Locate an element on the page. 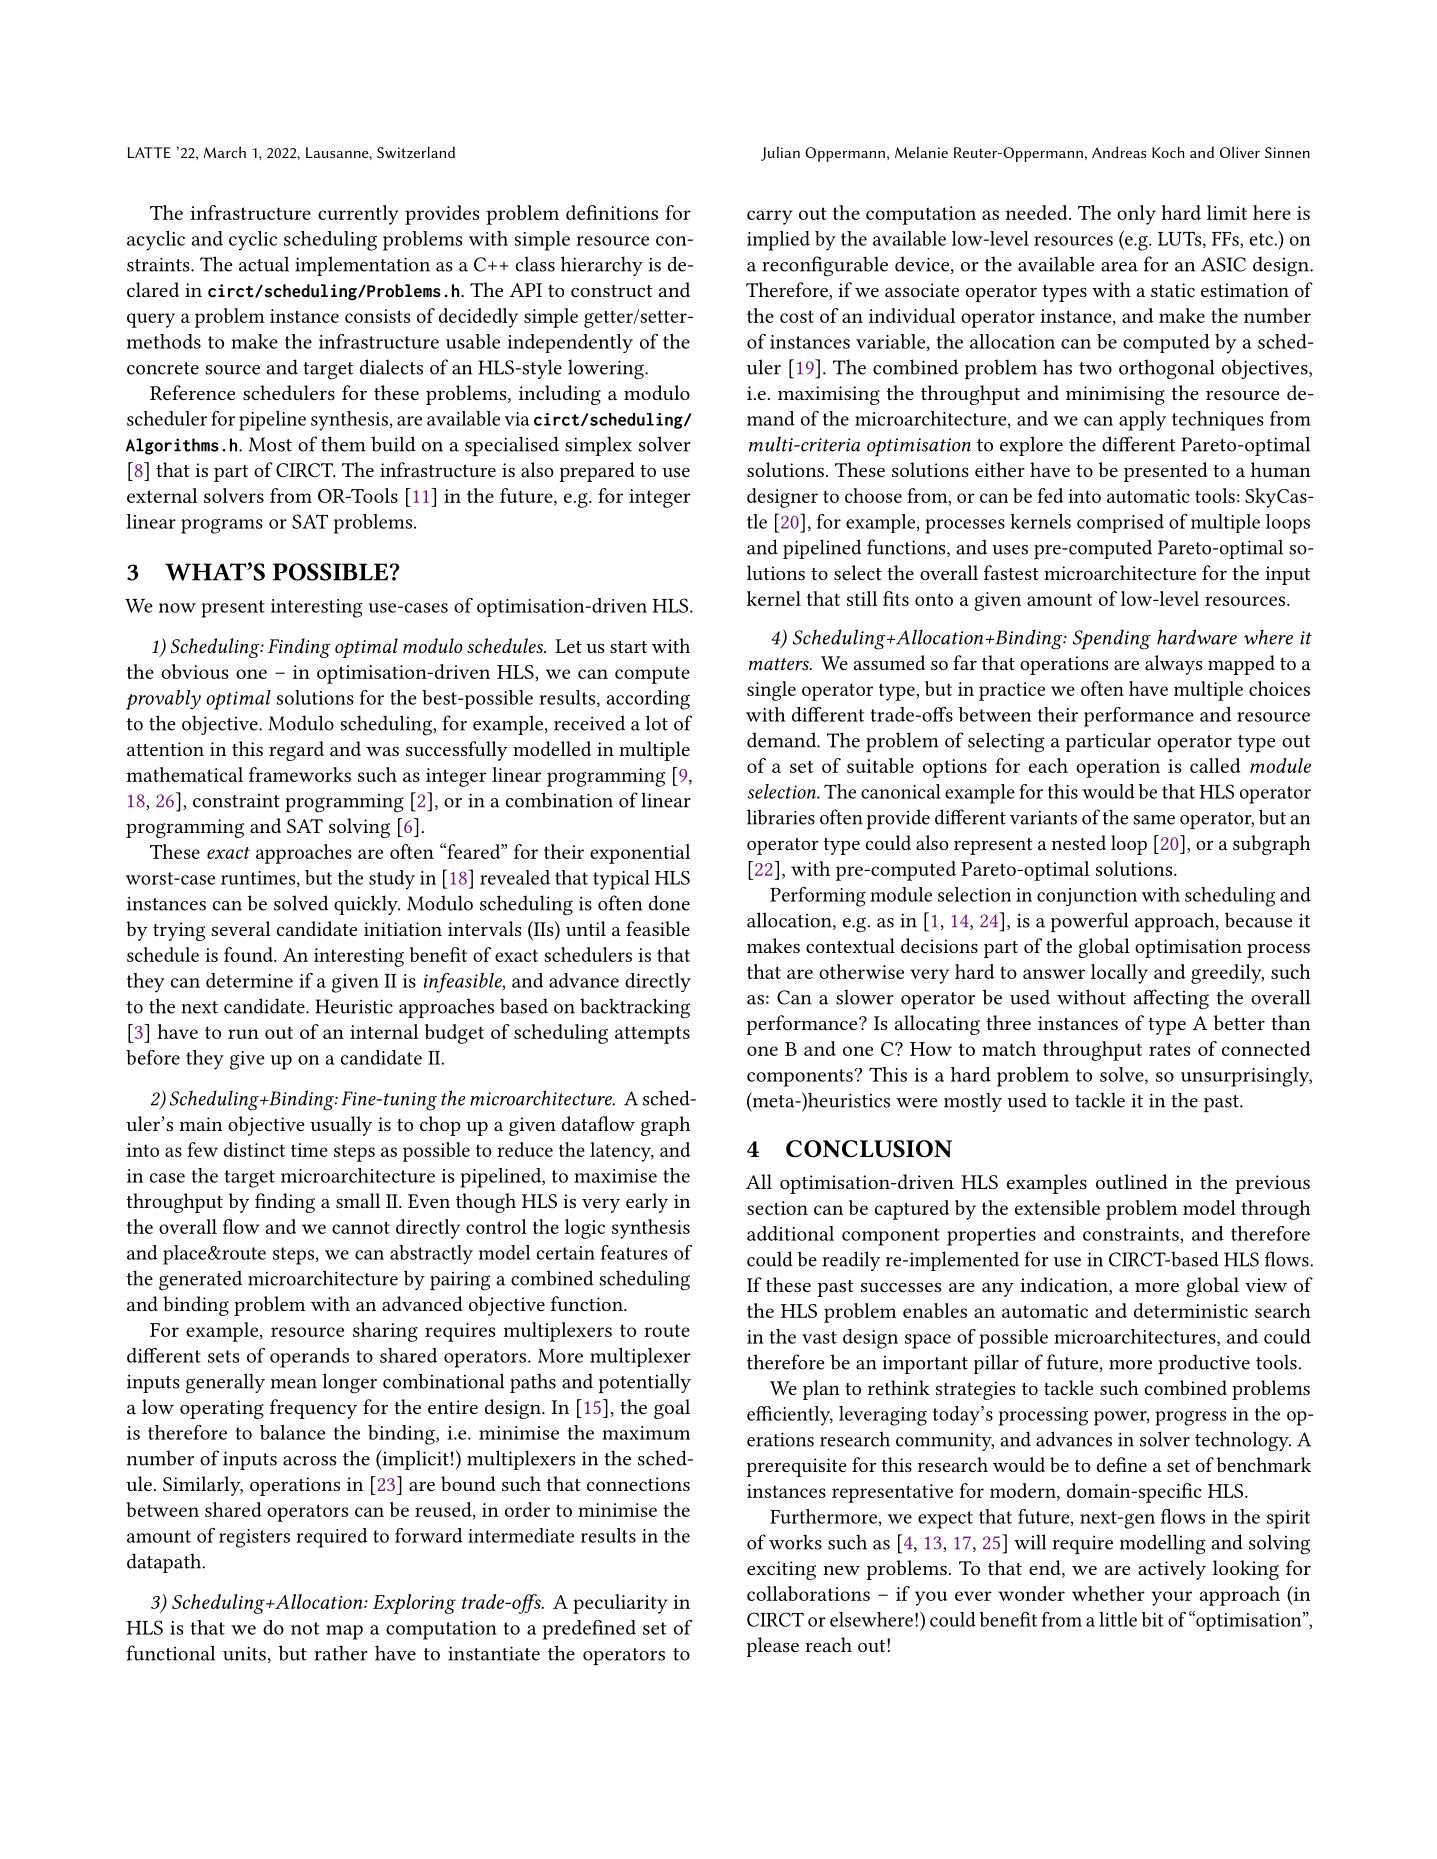 The height and width of the page is (1859, 1437). deterministic is located at coordinates (1191, 1310).
